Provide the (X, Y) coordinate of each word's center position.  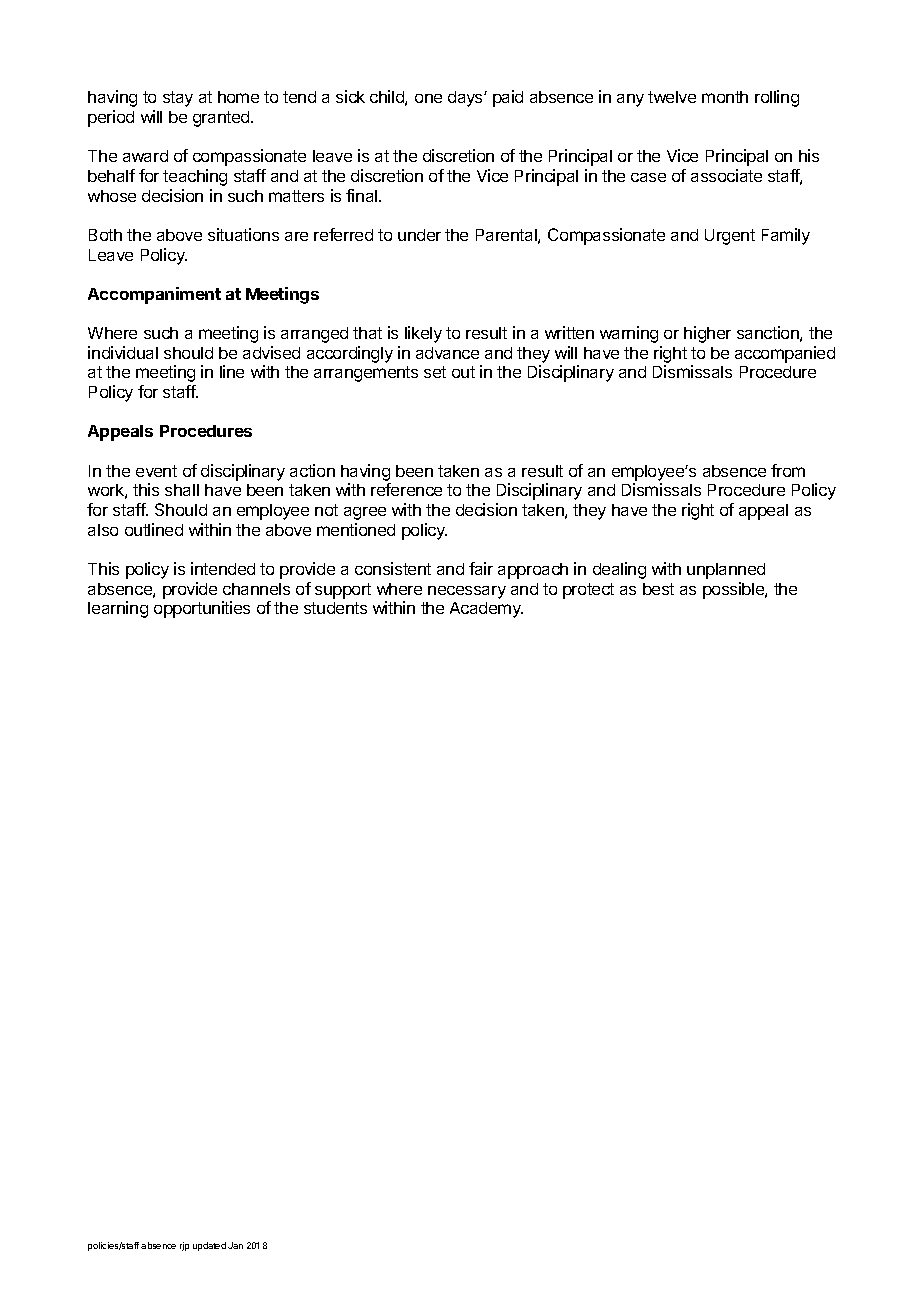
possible (734, 590)
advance (447, 353)
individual (123, 352)
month (725, 97)
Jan (235, 1245)
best (658, 589)
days (466, 99)
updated (209, 1246)
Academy (486, 610)
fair (481, 568)
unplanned (726, 571)
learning (118, 609)
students (335, 608)
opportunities (202, 609)
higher (707, 334)
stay (178, 99)
